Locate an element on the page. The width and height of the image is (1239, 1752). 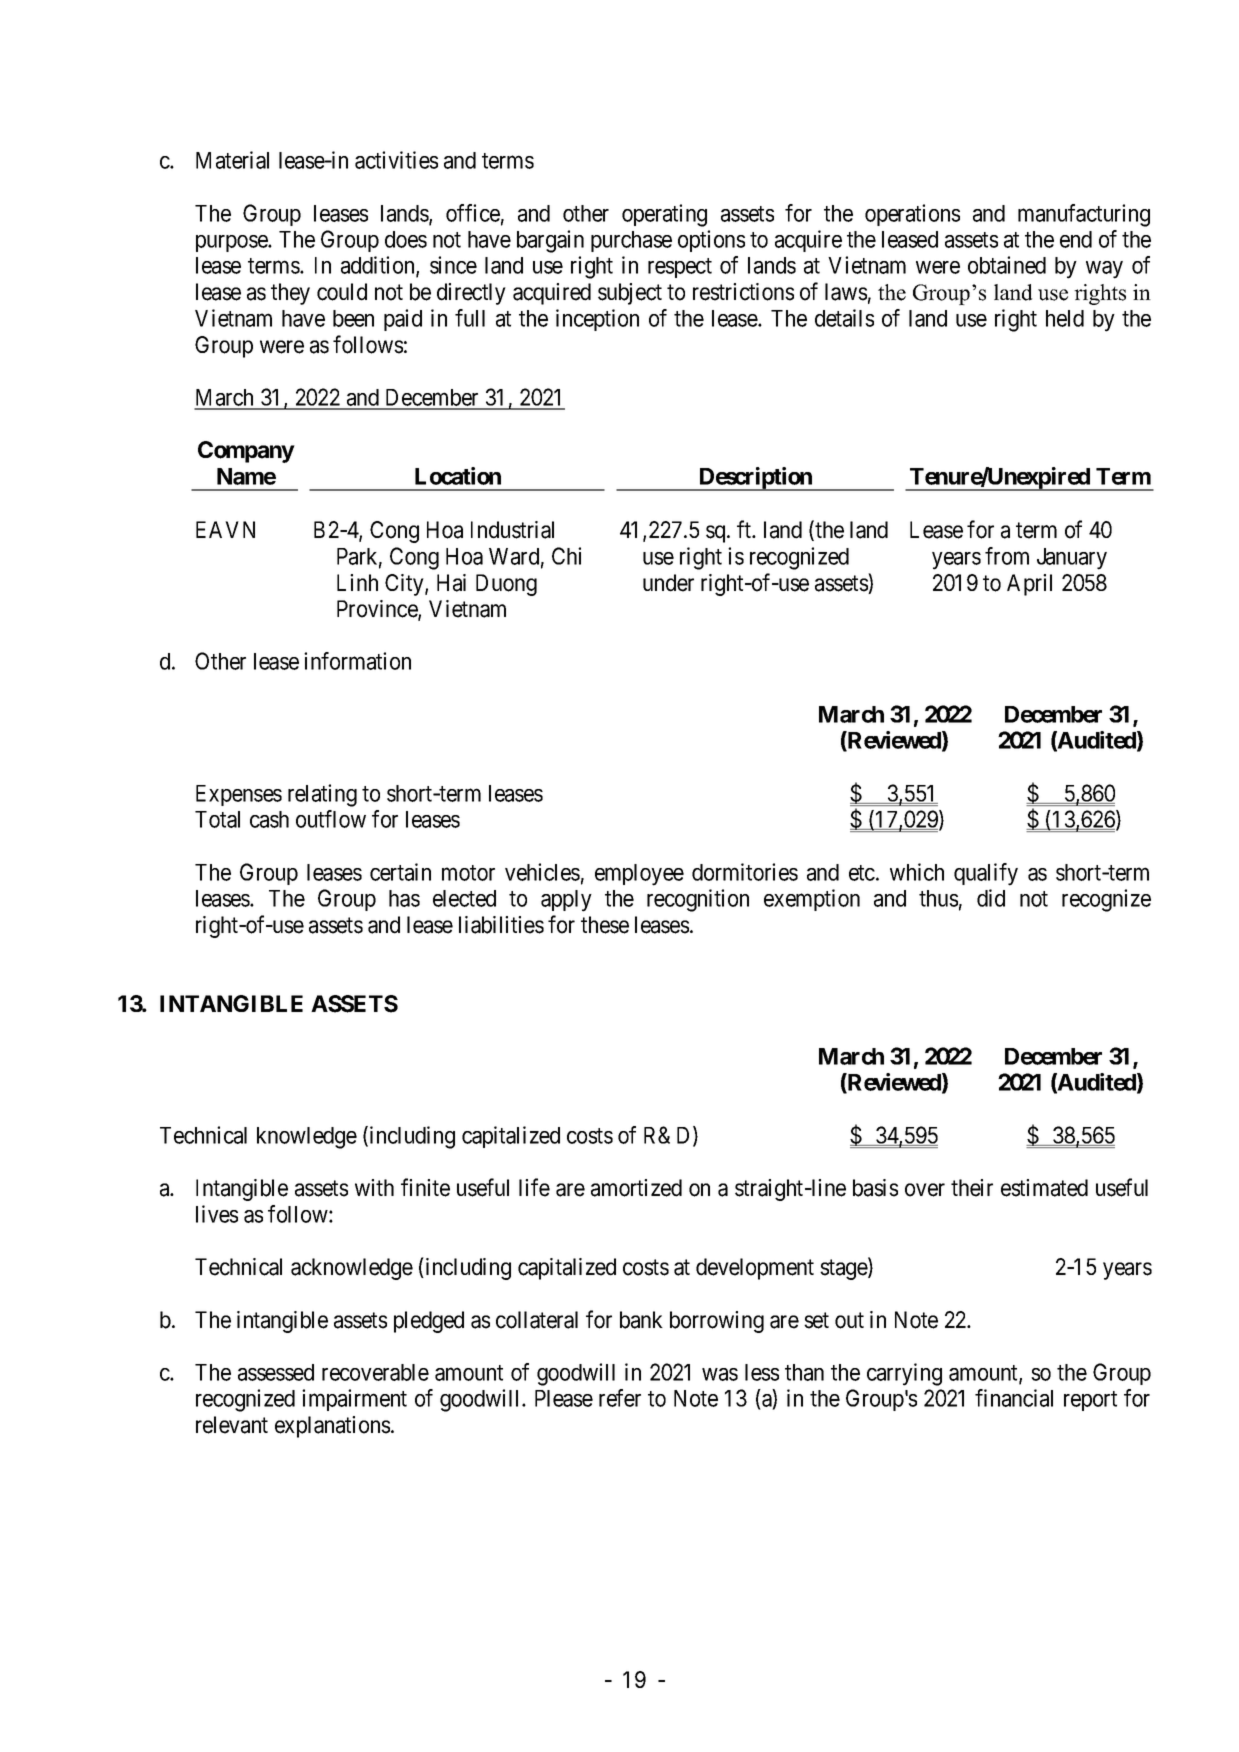
impairment is located at coordinates (354, 1400).
